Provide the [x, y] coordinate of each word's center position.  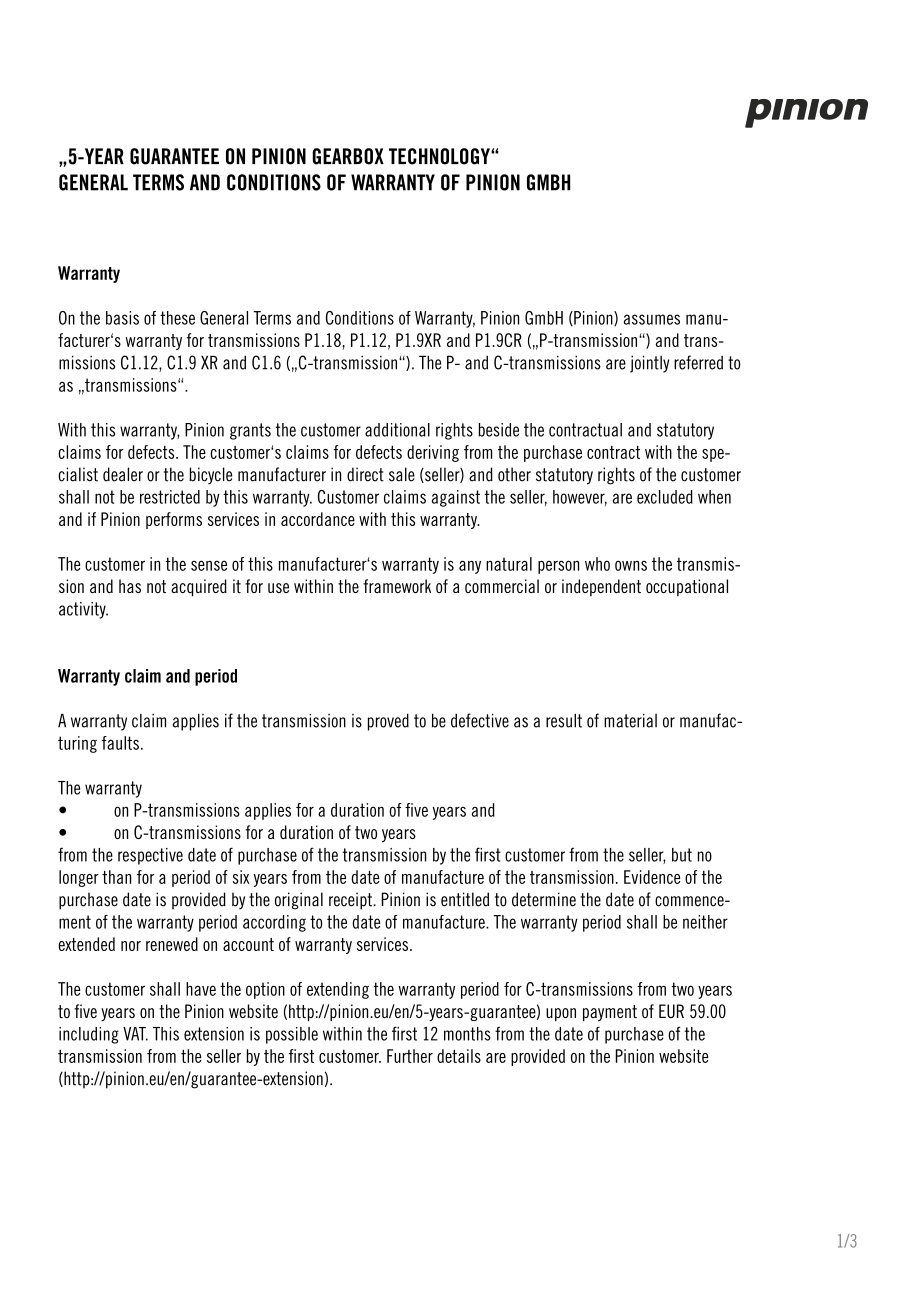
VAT [135, 1034]
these [177, 318]
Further [410, 1056]
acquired [199, 587]
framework [397, 586]
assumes [652, 319]
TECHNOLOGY [440, 156]
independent [601, 587]
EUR [671, 1011]
